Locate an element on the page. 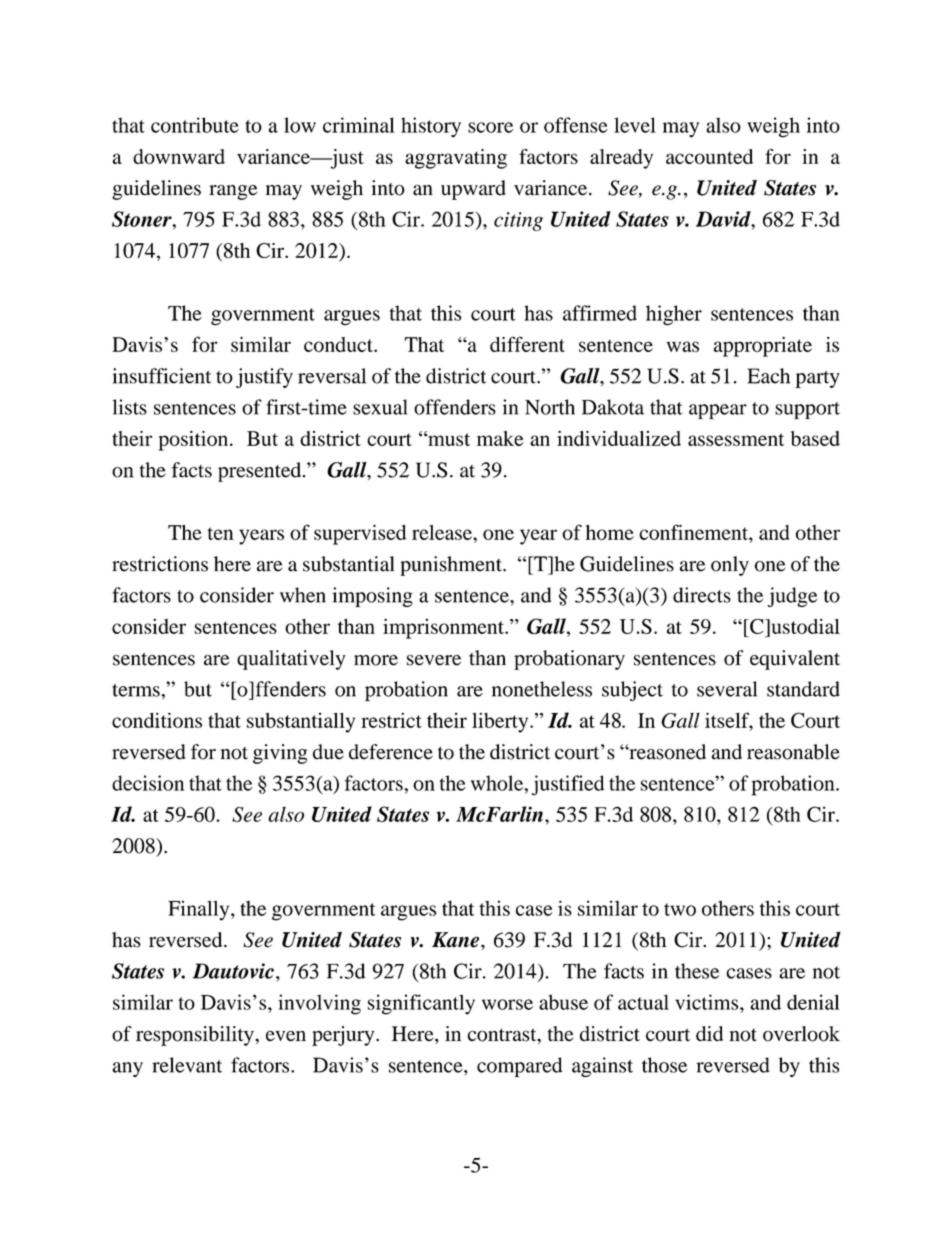 The image size is (952, 1233). downward is located at coordinates (179, 156).
